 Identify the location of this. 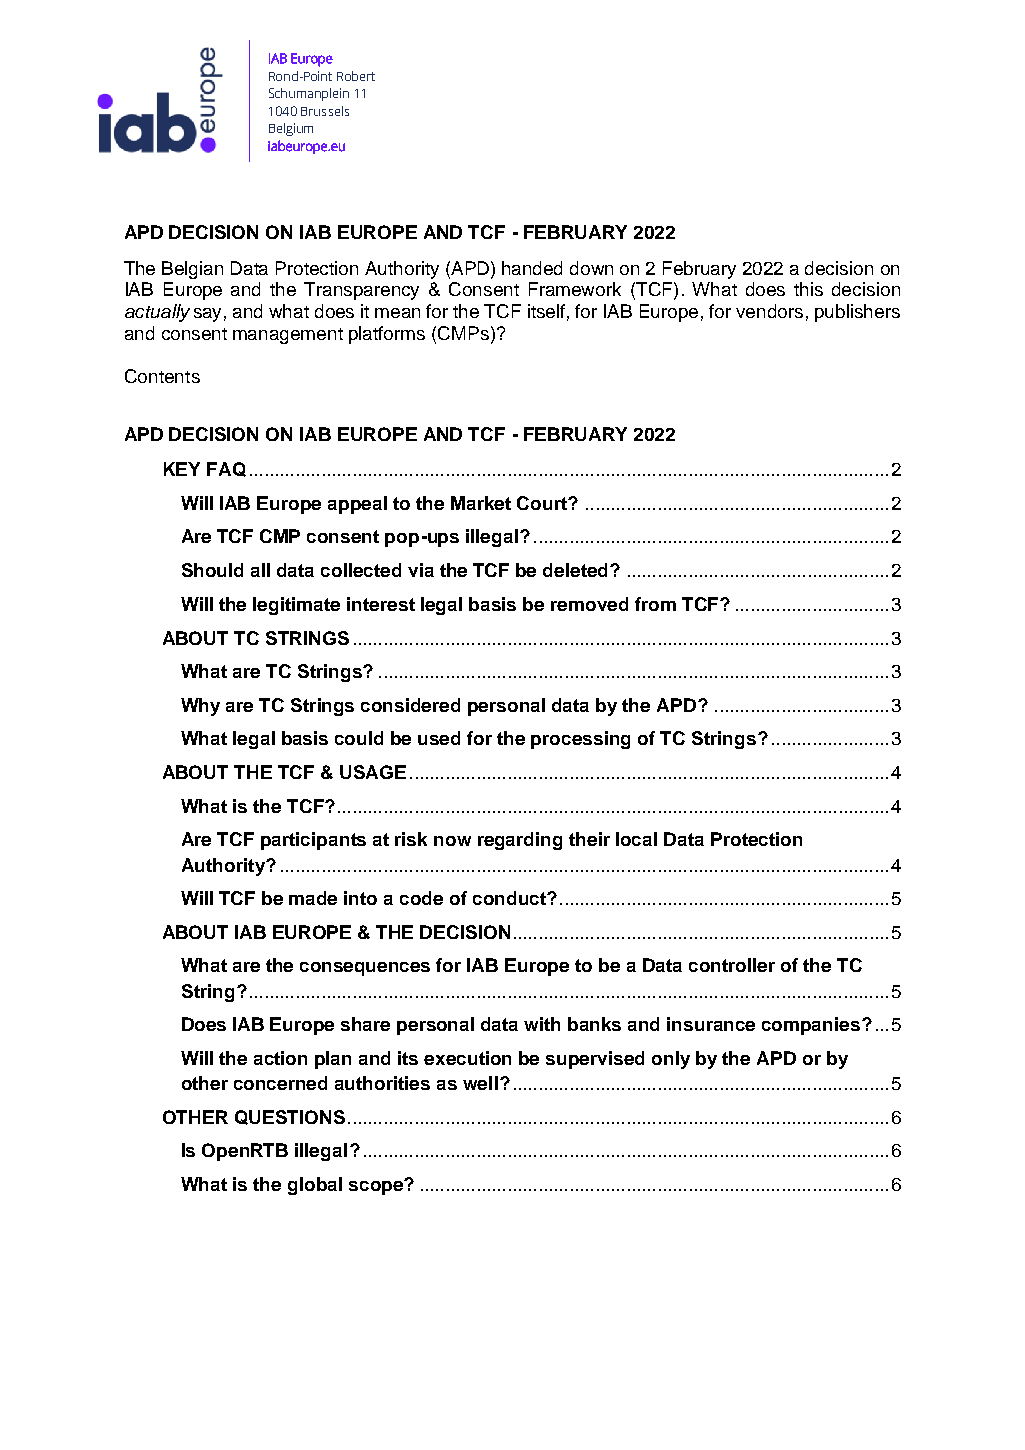
(808, 289).
